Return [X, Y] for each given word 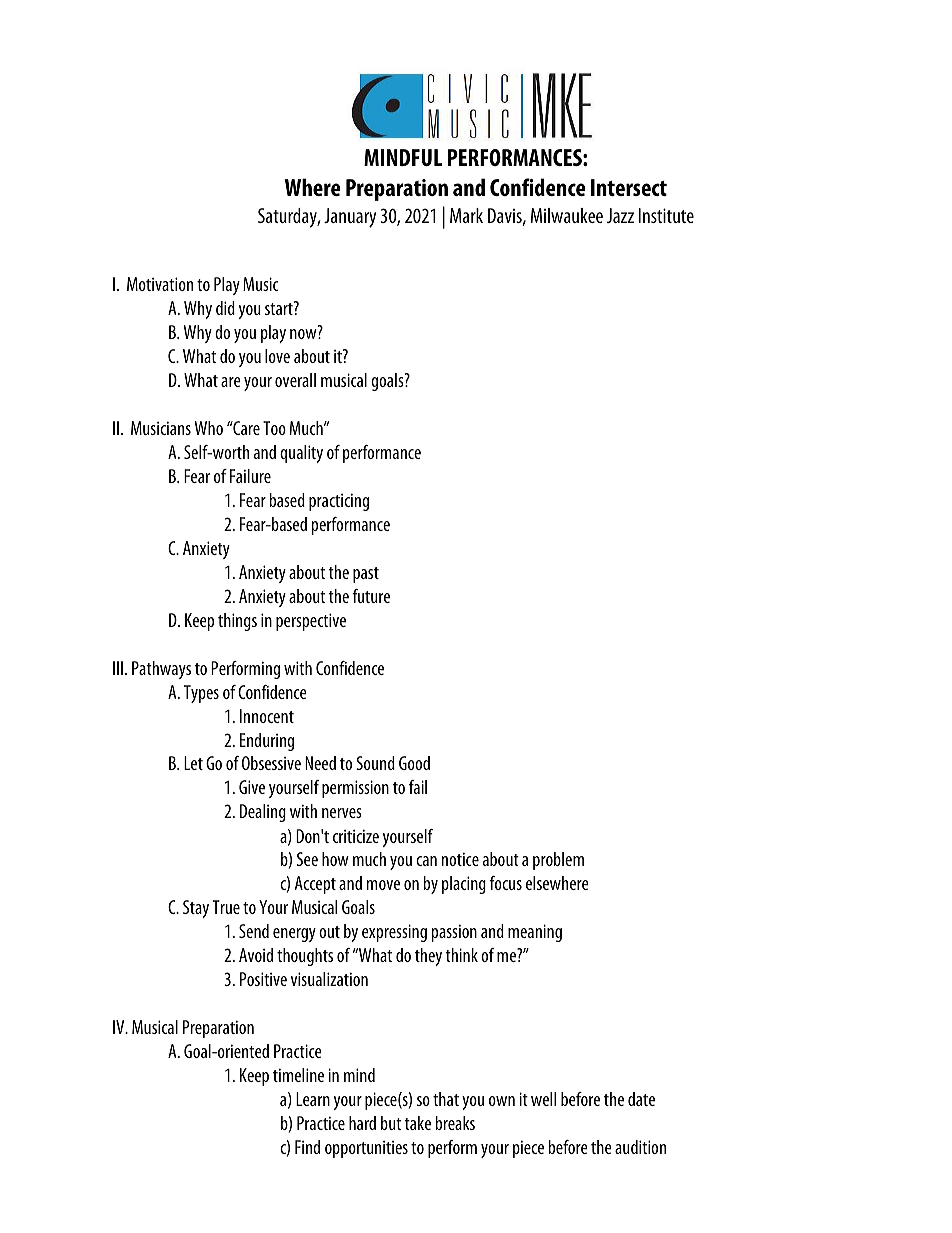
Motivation [160, 284]
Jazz [620, 215]
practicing [339, 502]
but [391, 1123]
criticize [356, 836]
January [350, 218]
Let [193, 763]
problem [558, 861]
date [641, 1099]
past [366, 575]
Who [209, 428]
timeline [298, 1075]
